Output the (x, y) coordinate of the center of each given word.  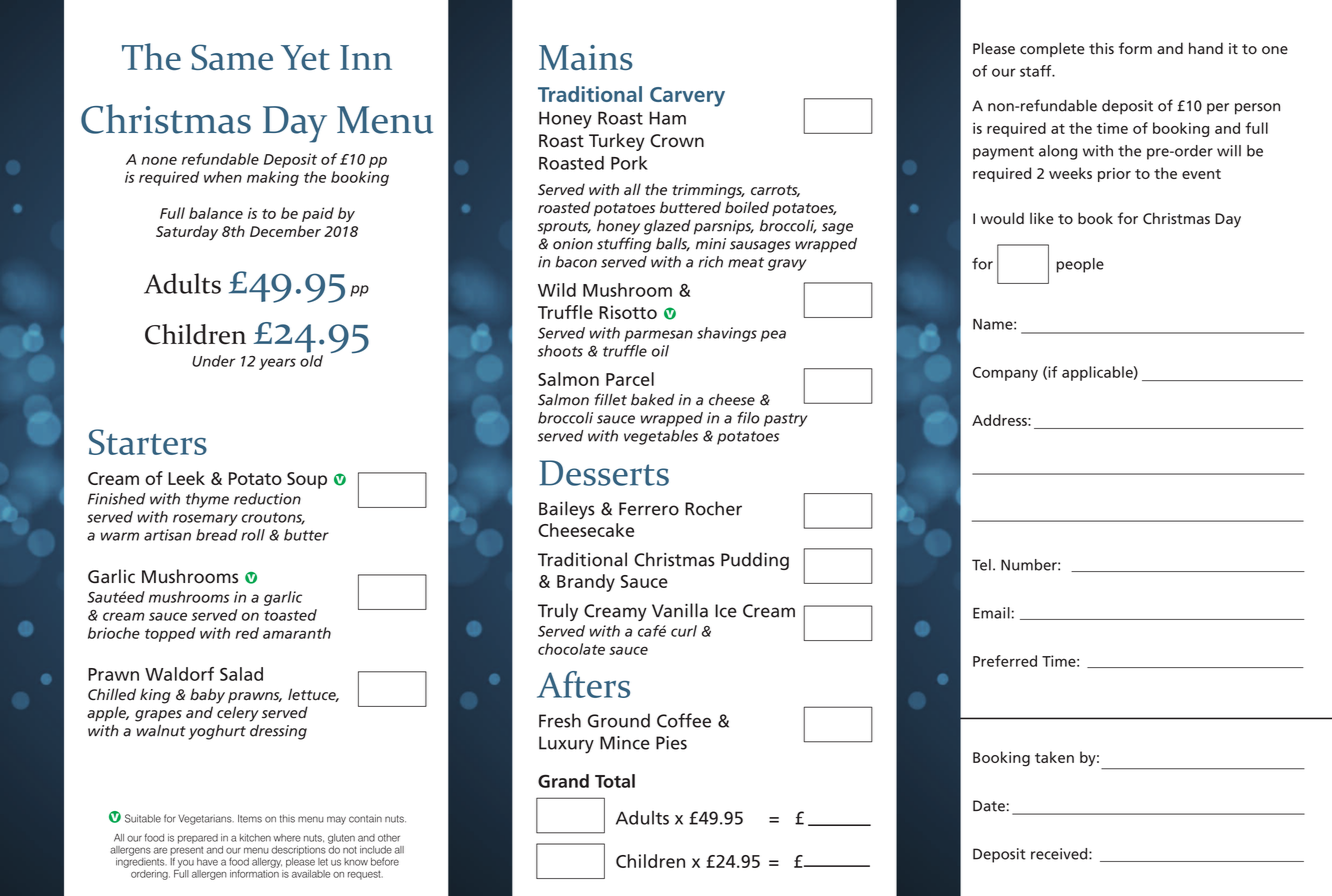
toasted (290, 615)
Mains (586, 57)
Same (232, 57)
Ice (726, 611)
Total (615, 781)
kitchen (255, 838)
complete (1052, 49)
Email (991, 613)
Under (213, 361)
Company (1005, 374)
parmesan (658, 336)
